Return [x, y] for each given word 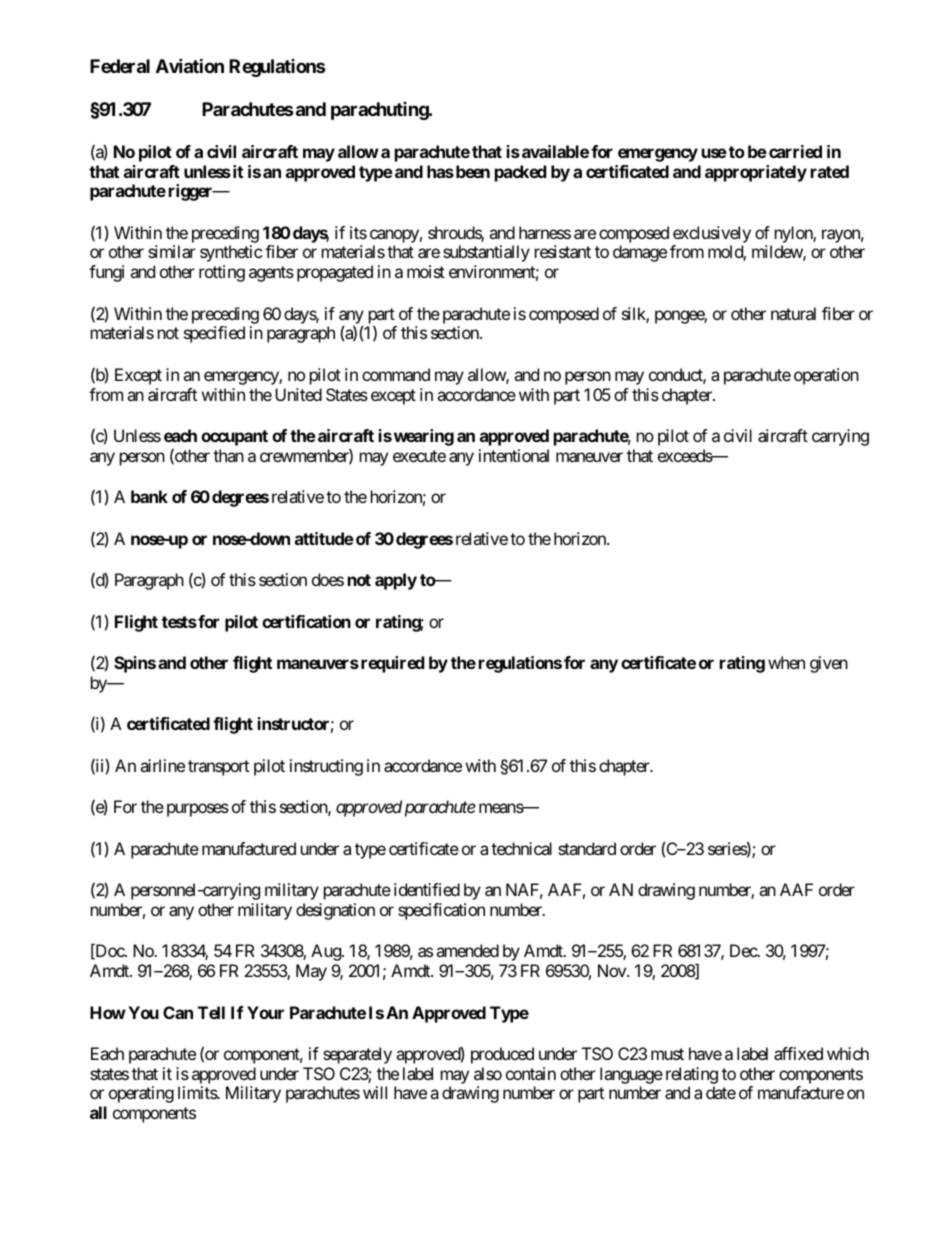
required [393, 664]
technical [521, 848]
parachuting [380, 111]
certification [306, 621]
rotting [222, 273]
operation [826, 376]
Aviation [190, 65]
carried [795, 151]
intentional [514, 455]
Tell [211, 1012]
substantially [486, 253]
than [228, 455]
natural [793, 313]
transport [218, 768]
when [786, 662]
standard [587, 848]
